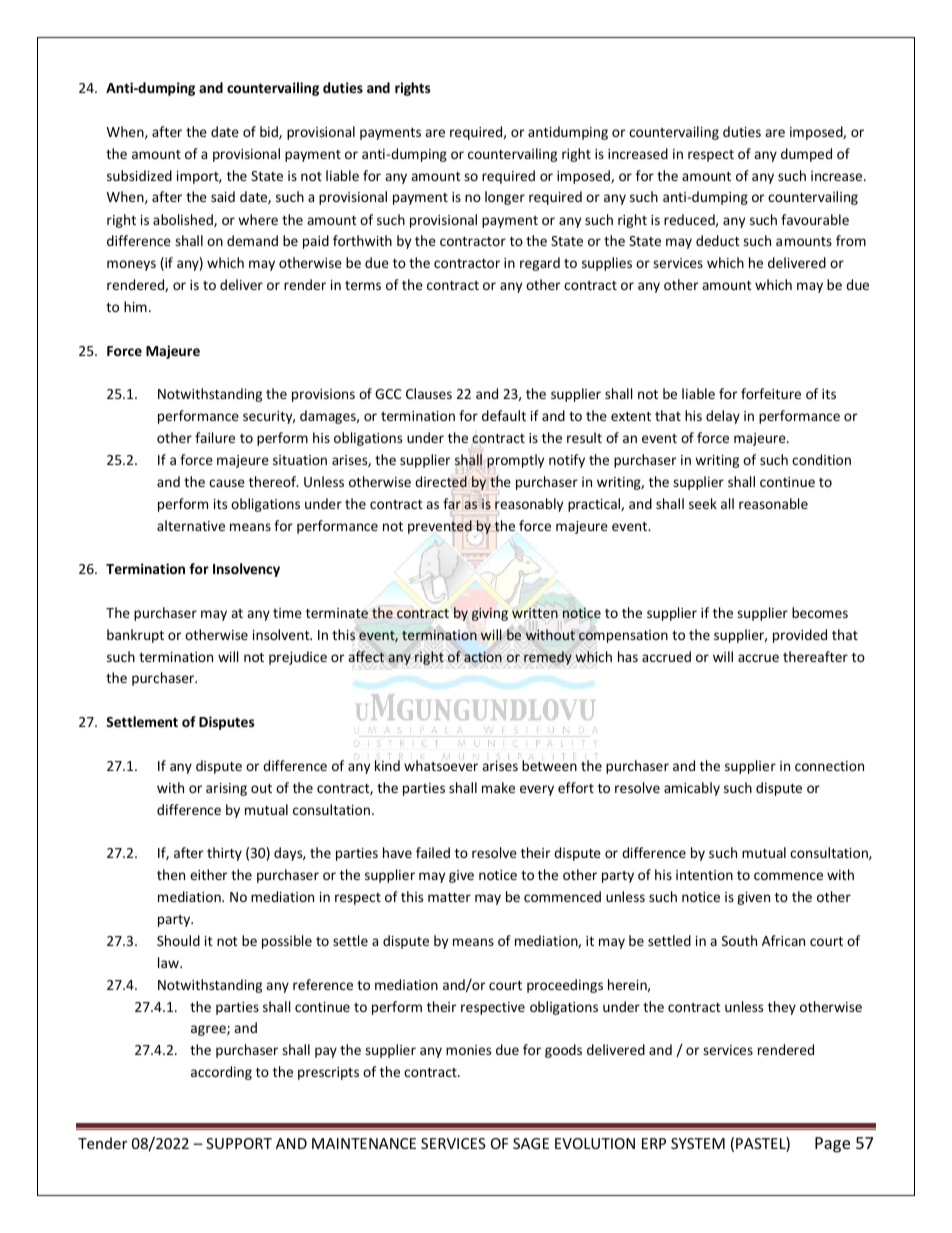 This screenshot has height=1233, width=952. Describe the element at coordinates (483, 657) in the screenshot. I see `action` at that location.
